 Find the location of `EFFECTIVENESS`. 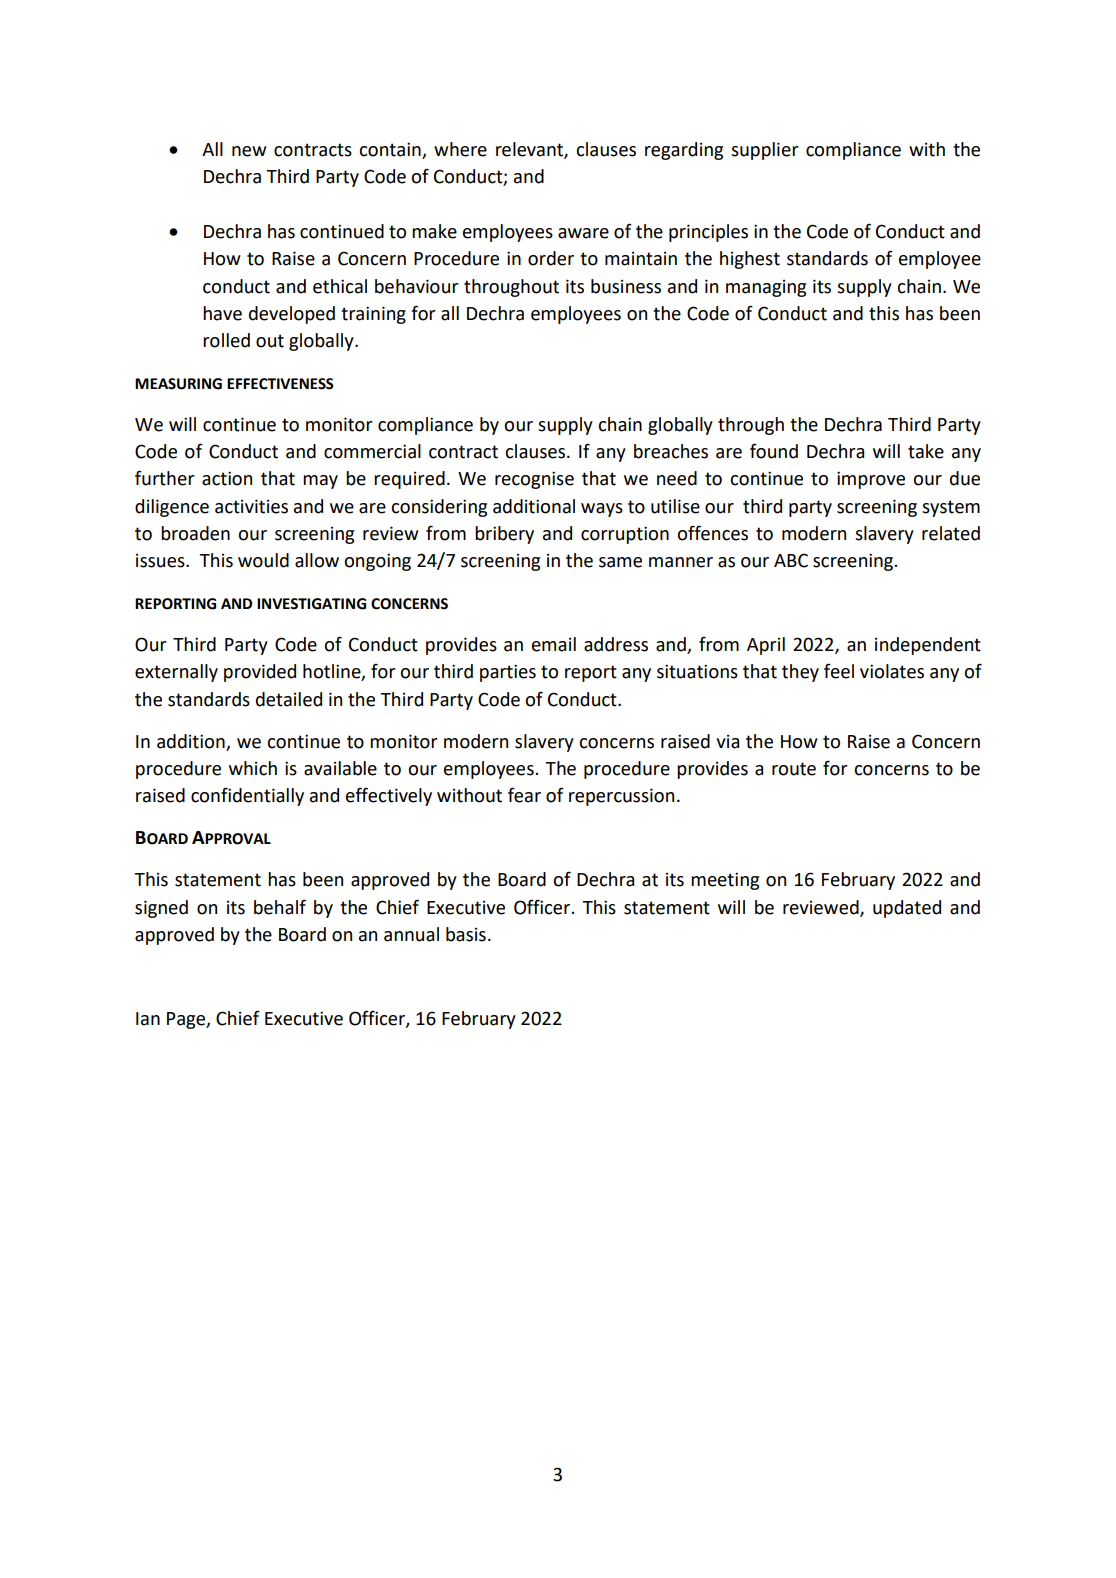

EFFECTIVENESS is located at coordinates (280, 384).
